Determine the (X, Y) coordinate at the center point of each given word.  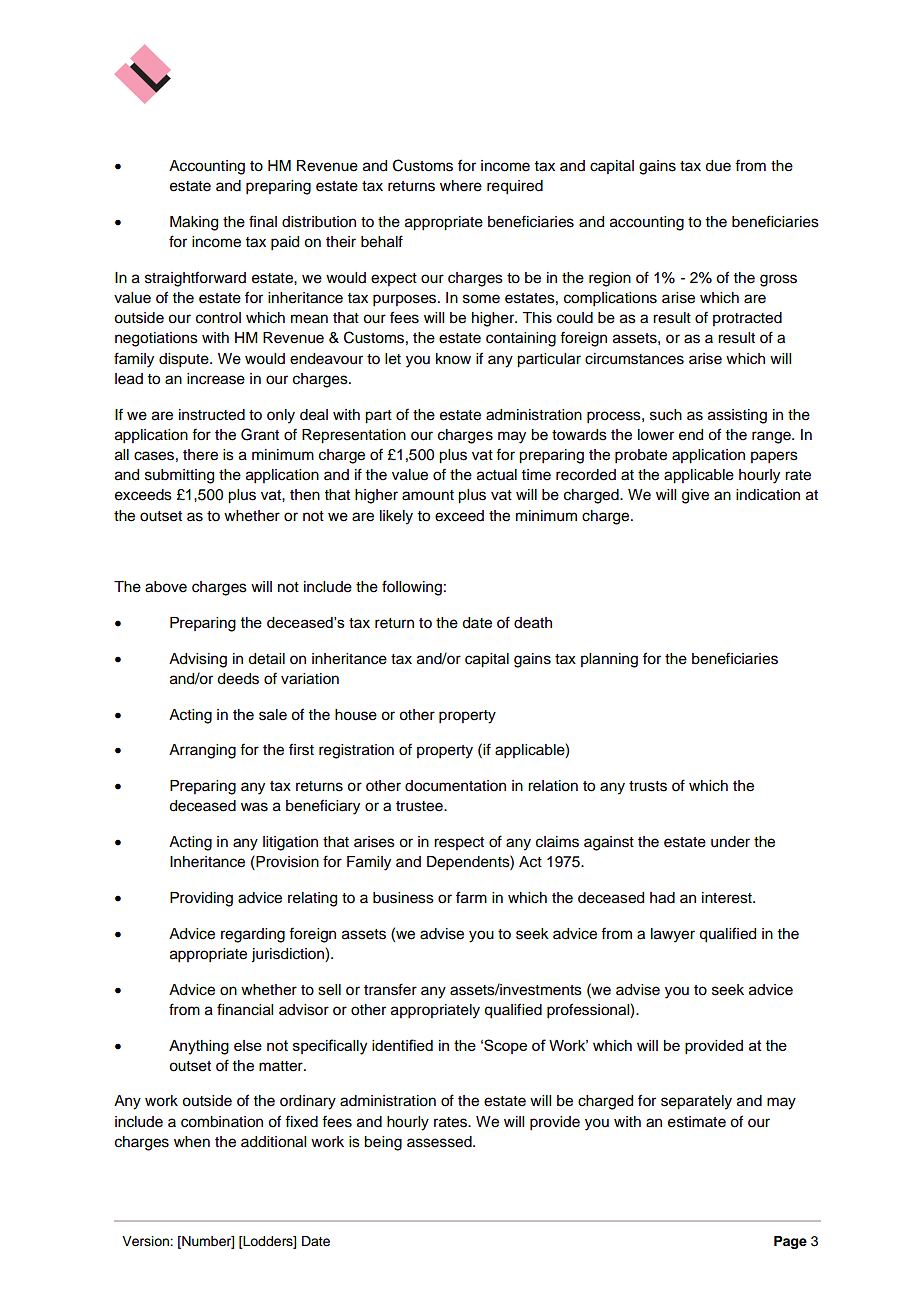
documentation (455, 786)
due (718, 166)
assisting (737, 416)
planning (609, 660)
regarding (253, 935)
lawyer (673, 935)
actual (497, 475)
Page (790, 1242)
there (200, 455)
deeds (238, 679)
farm (471, 897)
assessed (440, 1142)
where (461, 186)
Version (146, 1241)
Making (194, 223)
